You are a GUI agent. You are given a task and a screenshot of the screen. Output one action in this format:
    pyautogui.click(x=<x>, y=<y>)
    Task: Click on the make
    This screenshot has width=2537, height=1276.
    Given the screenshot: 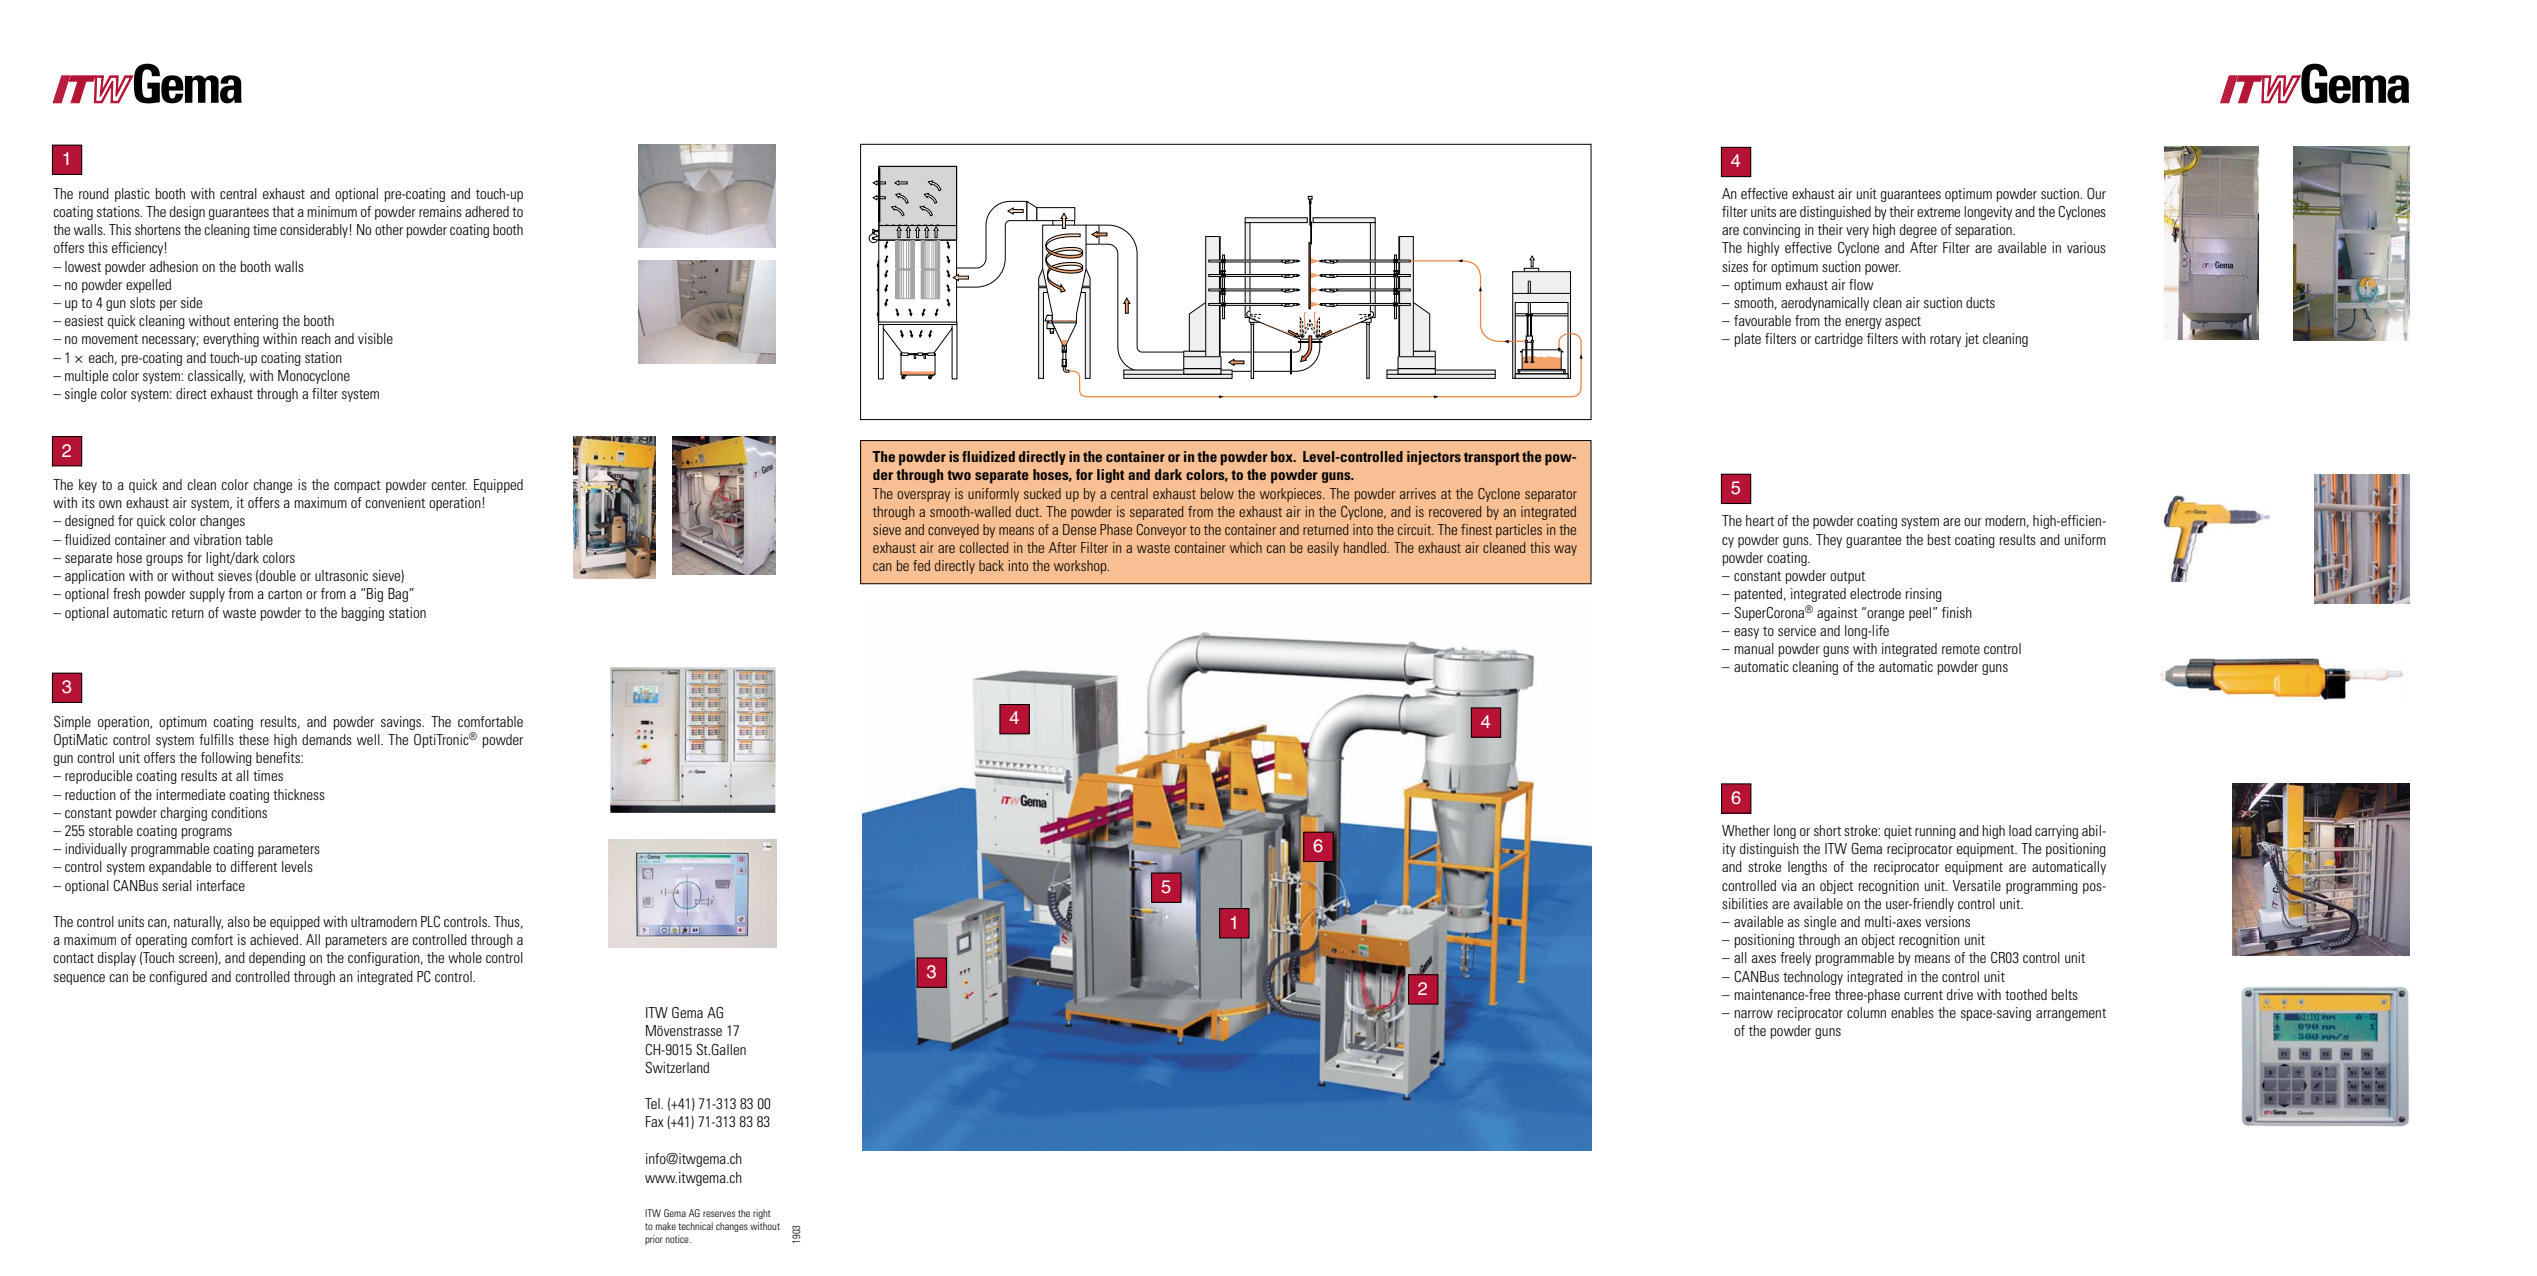 What is the action you would take?
    pyautogui.click(x=666, y=1226)
